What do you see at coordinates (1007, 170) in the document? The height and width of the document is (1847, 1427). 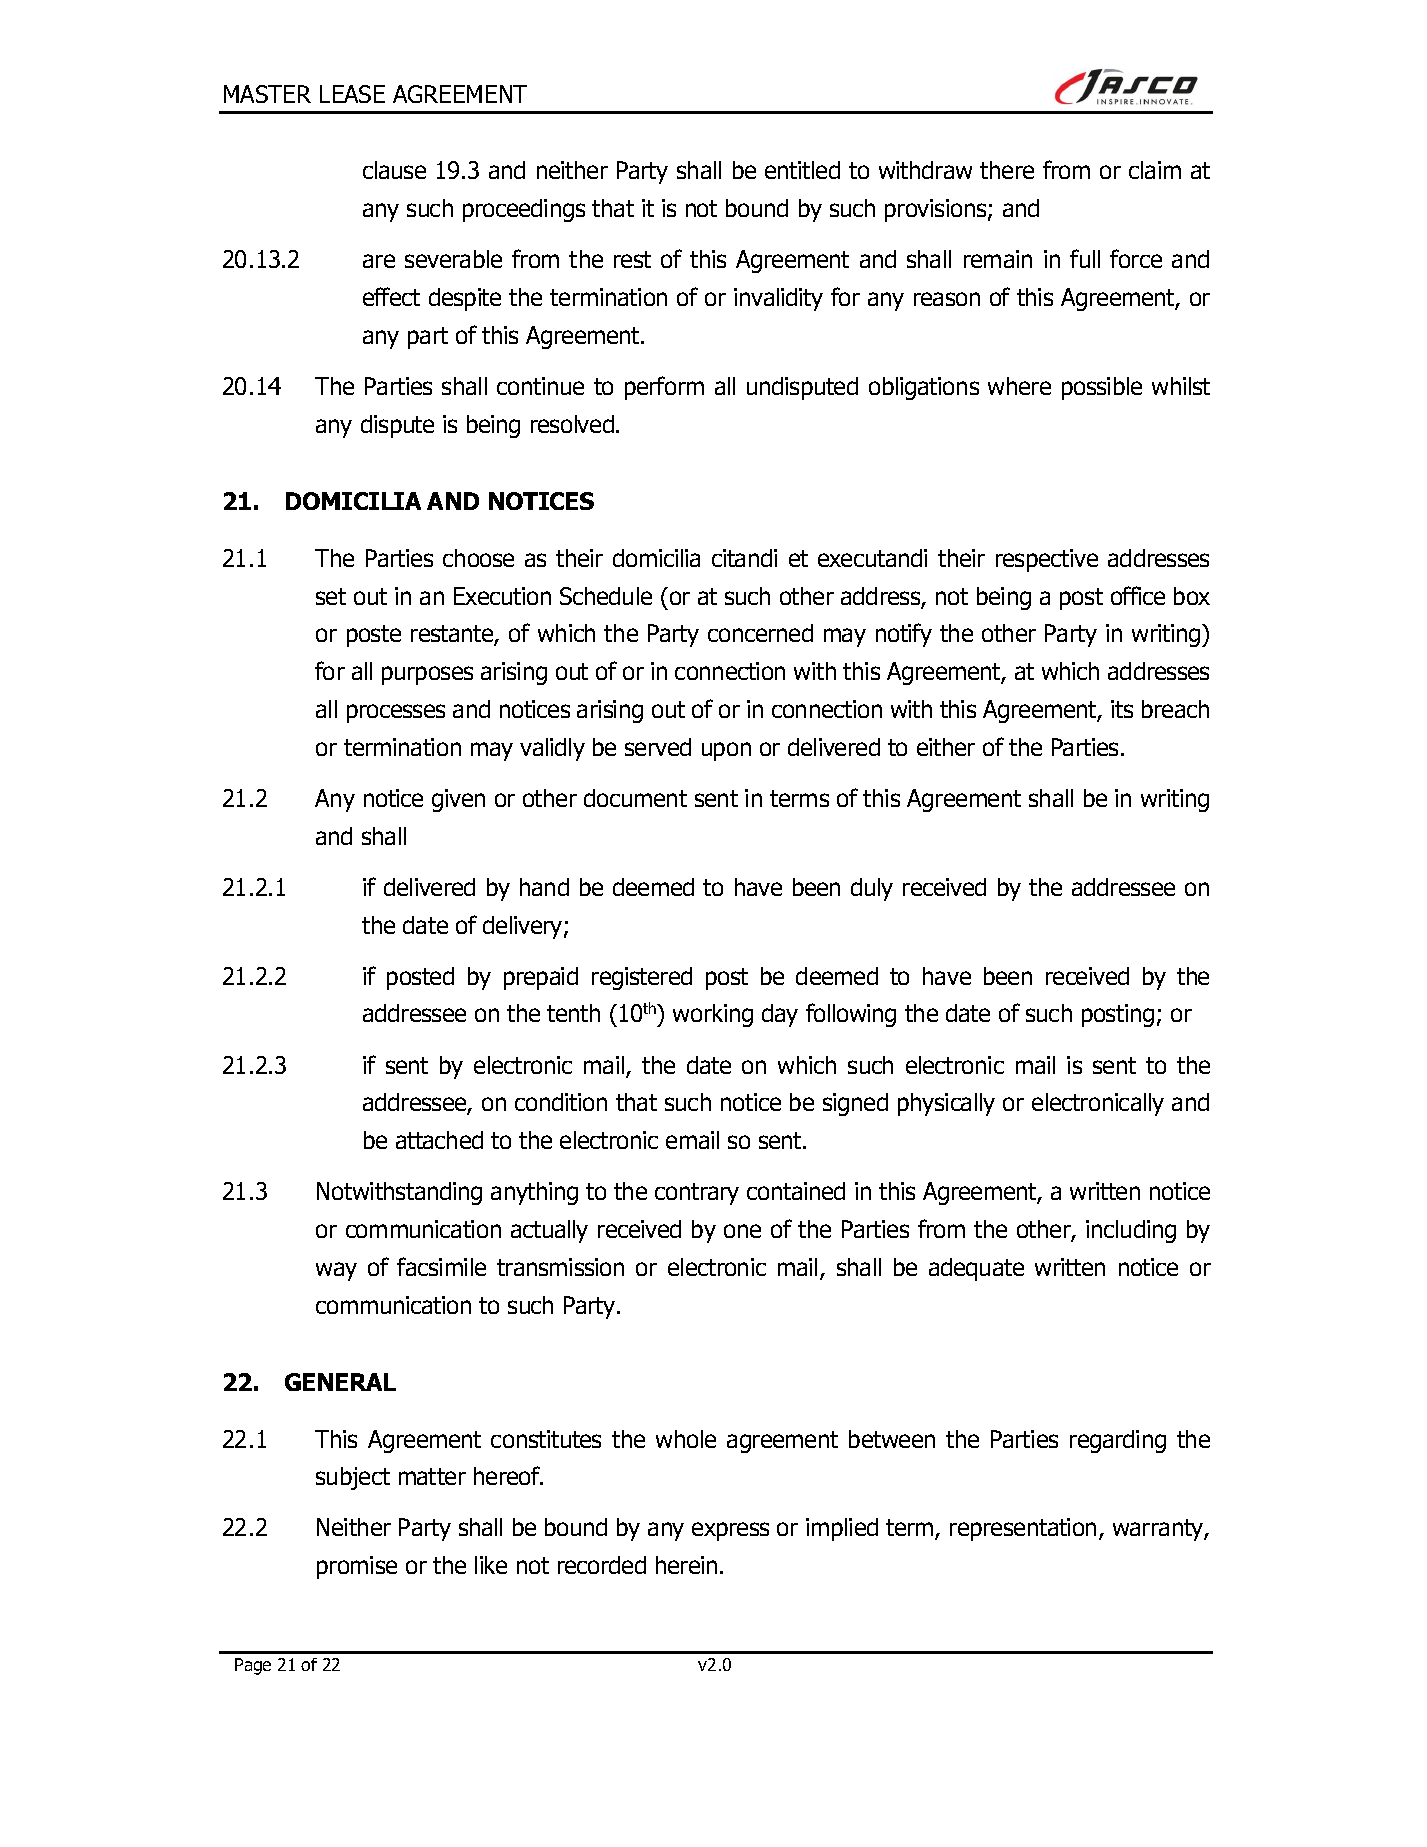 I see `there` at bounding box center [1007, 170].
